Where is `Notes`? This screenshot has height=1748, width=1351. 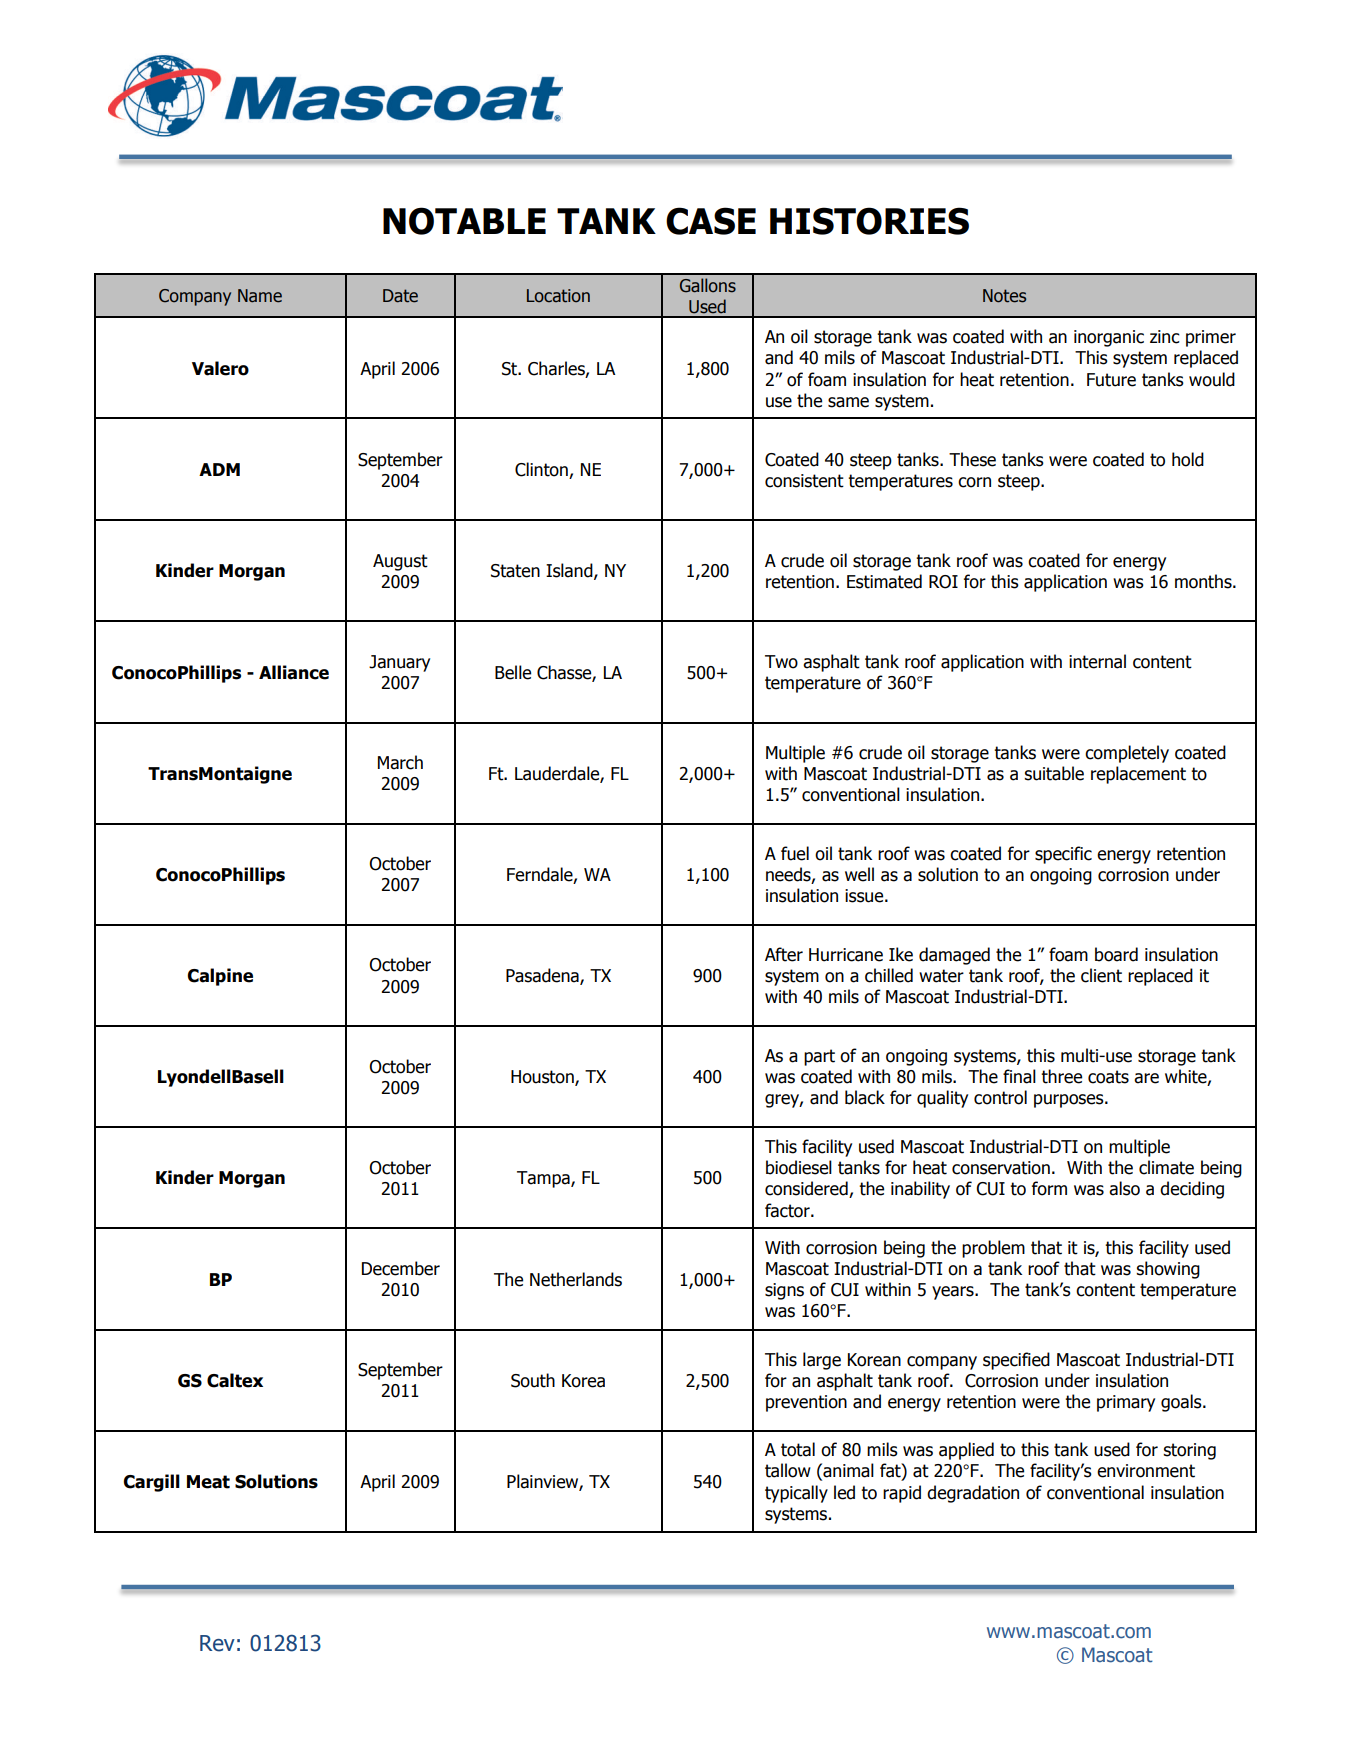
Notes is located at coordinates (1004, 296).
